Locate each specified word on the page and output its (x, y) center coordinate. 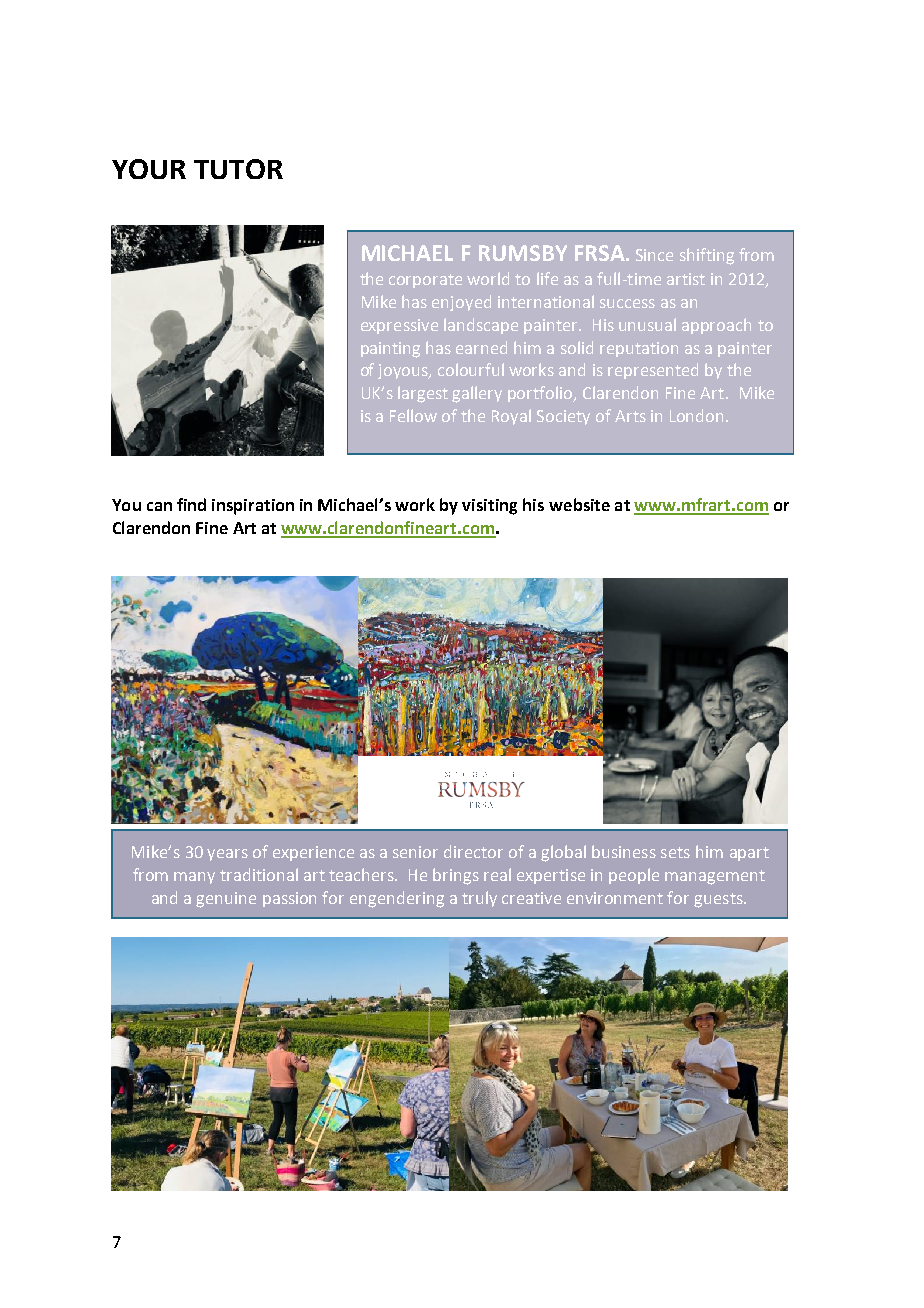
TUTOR (238, 169)
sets (675, 852)
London (696, 415)
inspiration (253, 507)
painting (390, 350)
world (488, 278)
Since (654, 255)
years (227, 855)
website (579, 504)
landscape (481, 326)
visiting (489, 507)
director (473, 851)
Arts (630, 416)
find (191, 504)
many (194, 878)
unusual (647, 324)
